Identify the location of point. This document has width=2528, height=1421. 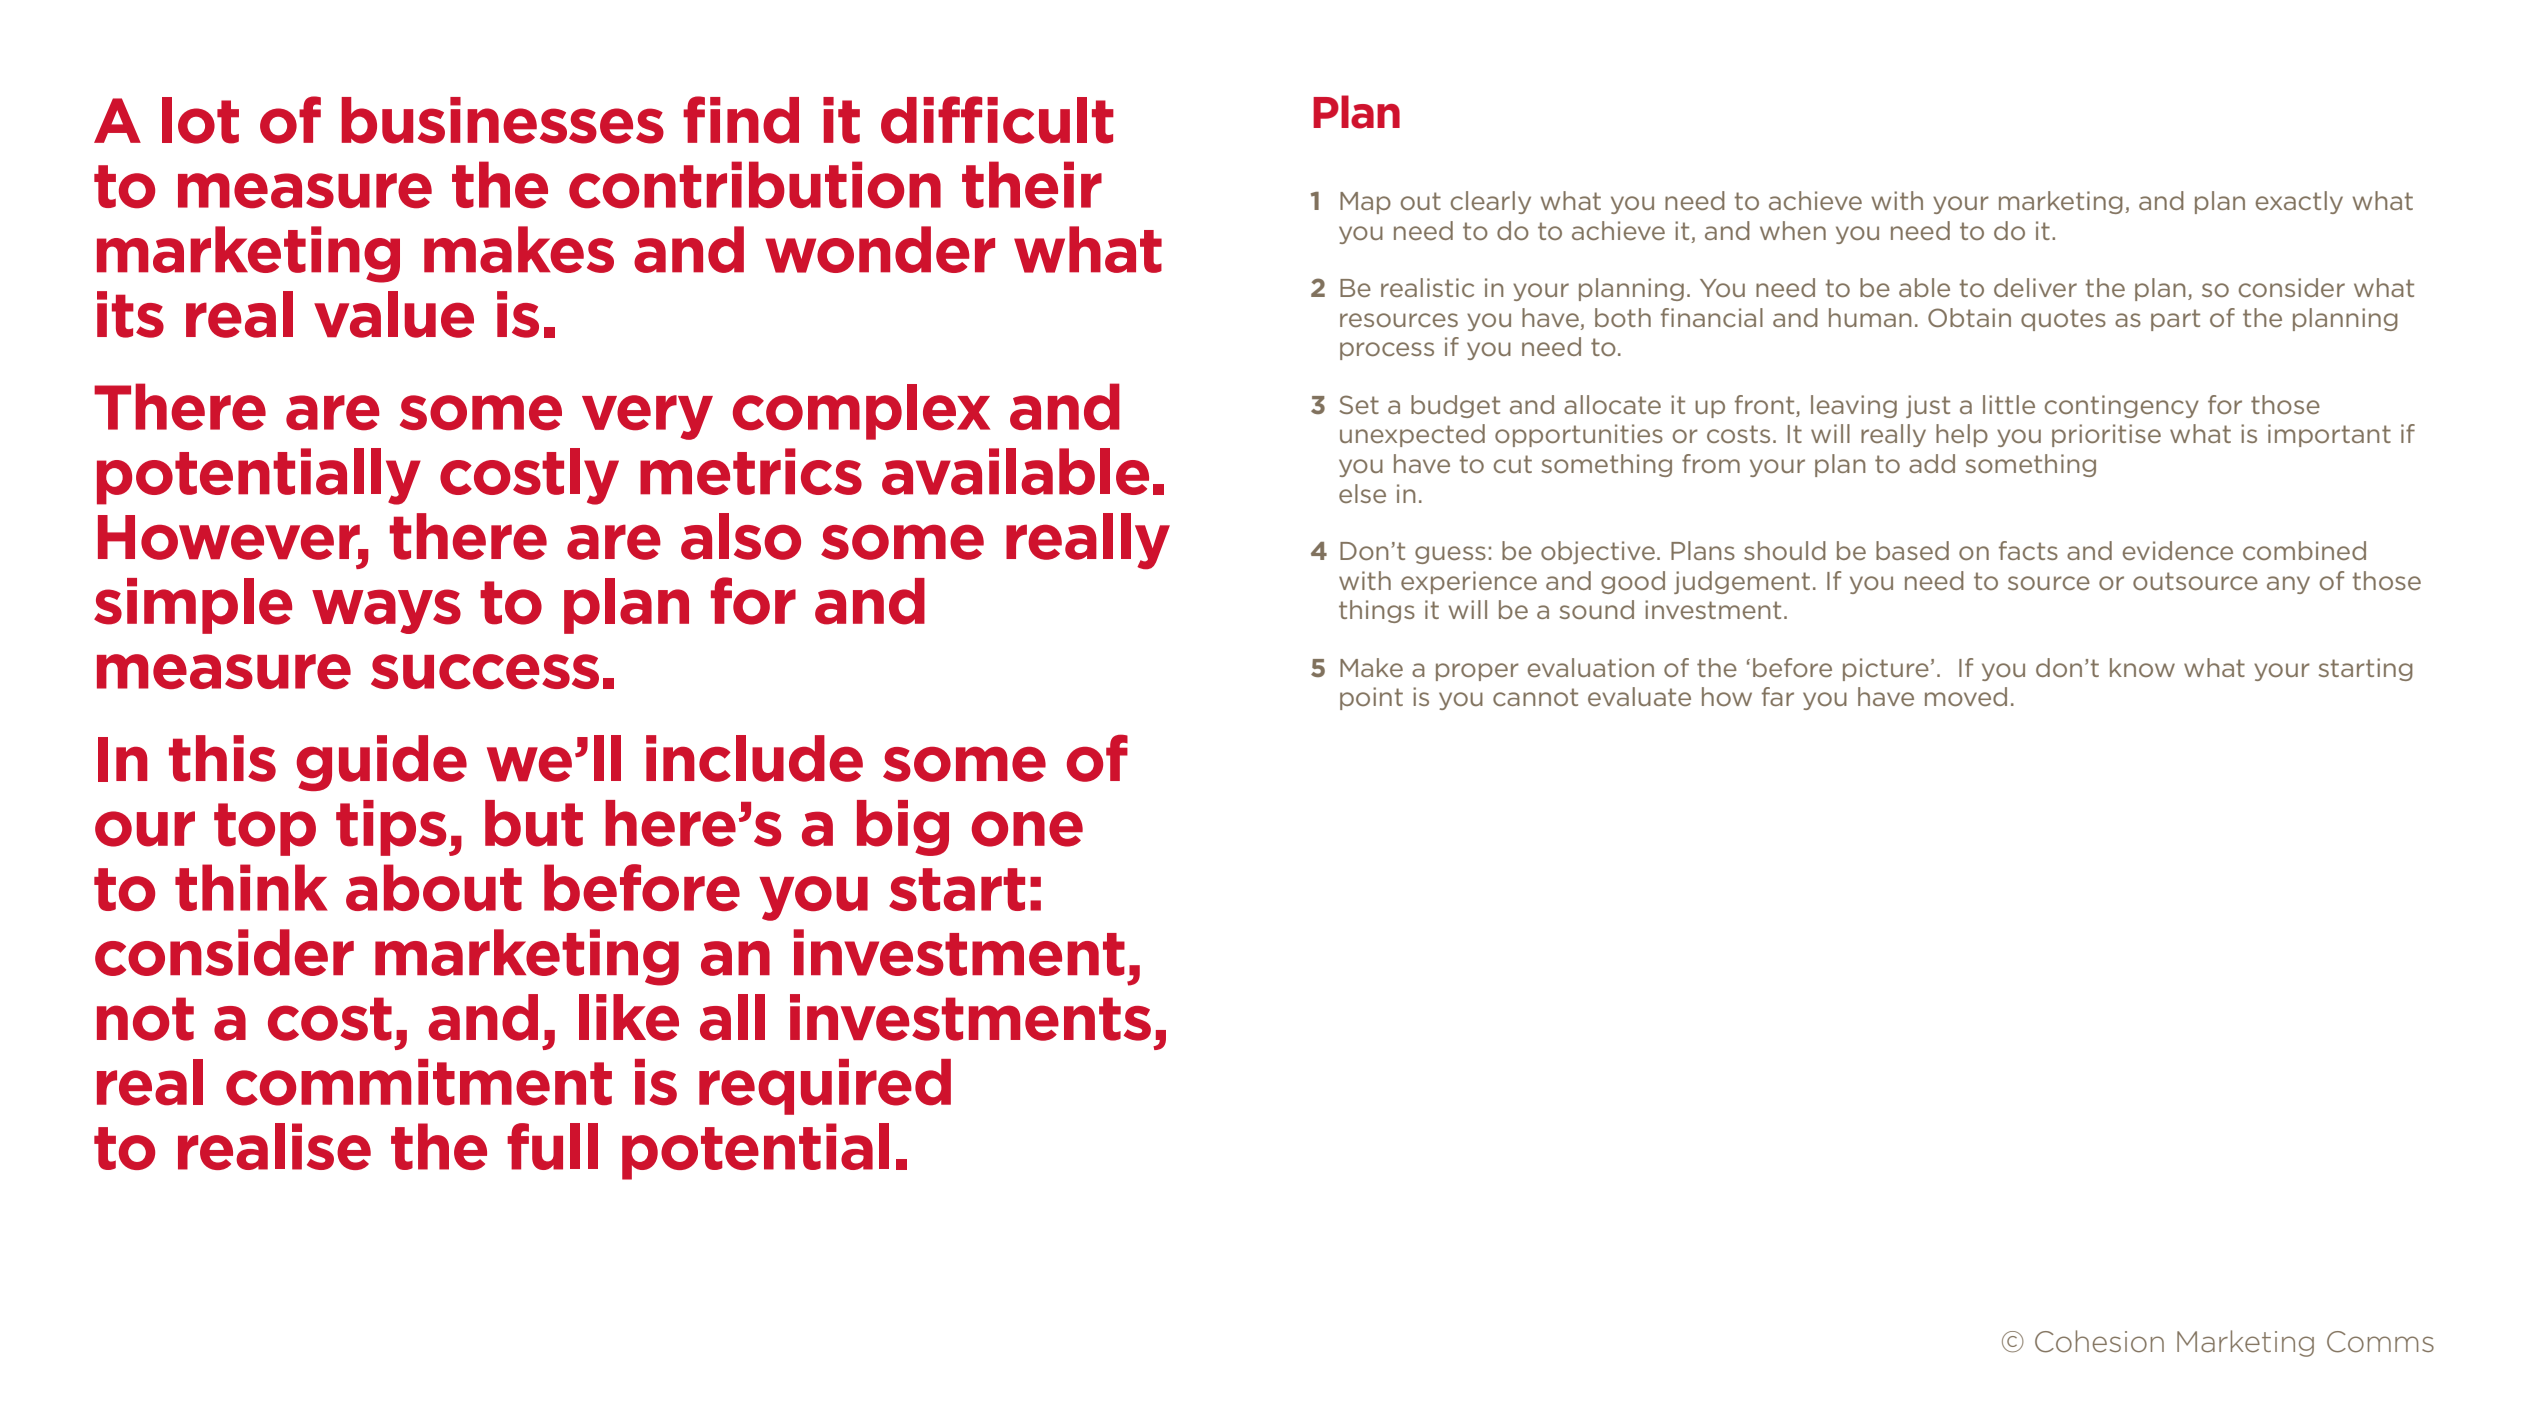
(1371, 698).
